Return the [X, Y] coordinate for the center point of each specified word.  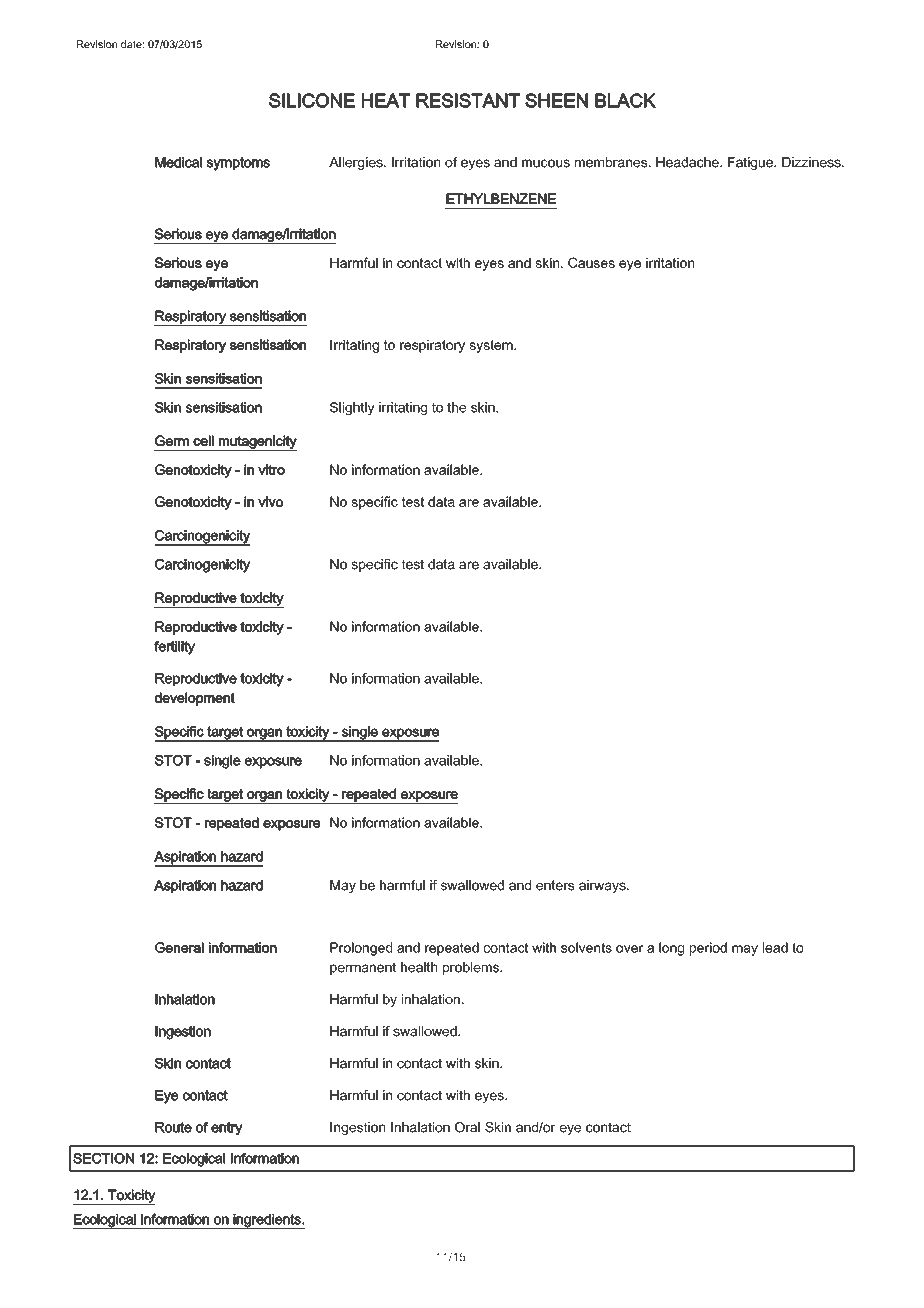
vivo [270, 501]
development [195, 699]
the [456, 407]
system [492, 346]
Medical [178, 162]
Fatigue [751, 163]
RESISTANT [468, 100]
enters [555, 885]
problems [472, 968]
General [179, 947]
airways [603, 886]
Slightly [352, 408]
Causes [591, 262]
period [708, 949]
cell [203, 441]
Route [173, 1127]
